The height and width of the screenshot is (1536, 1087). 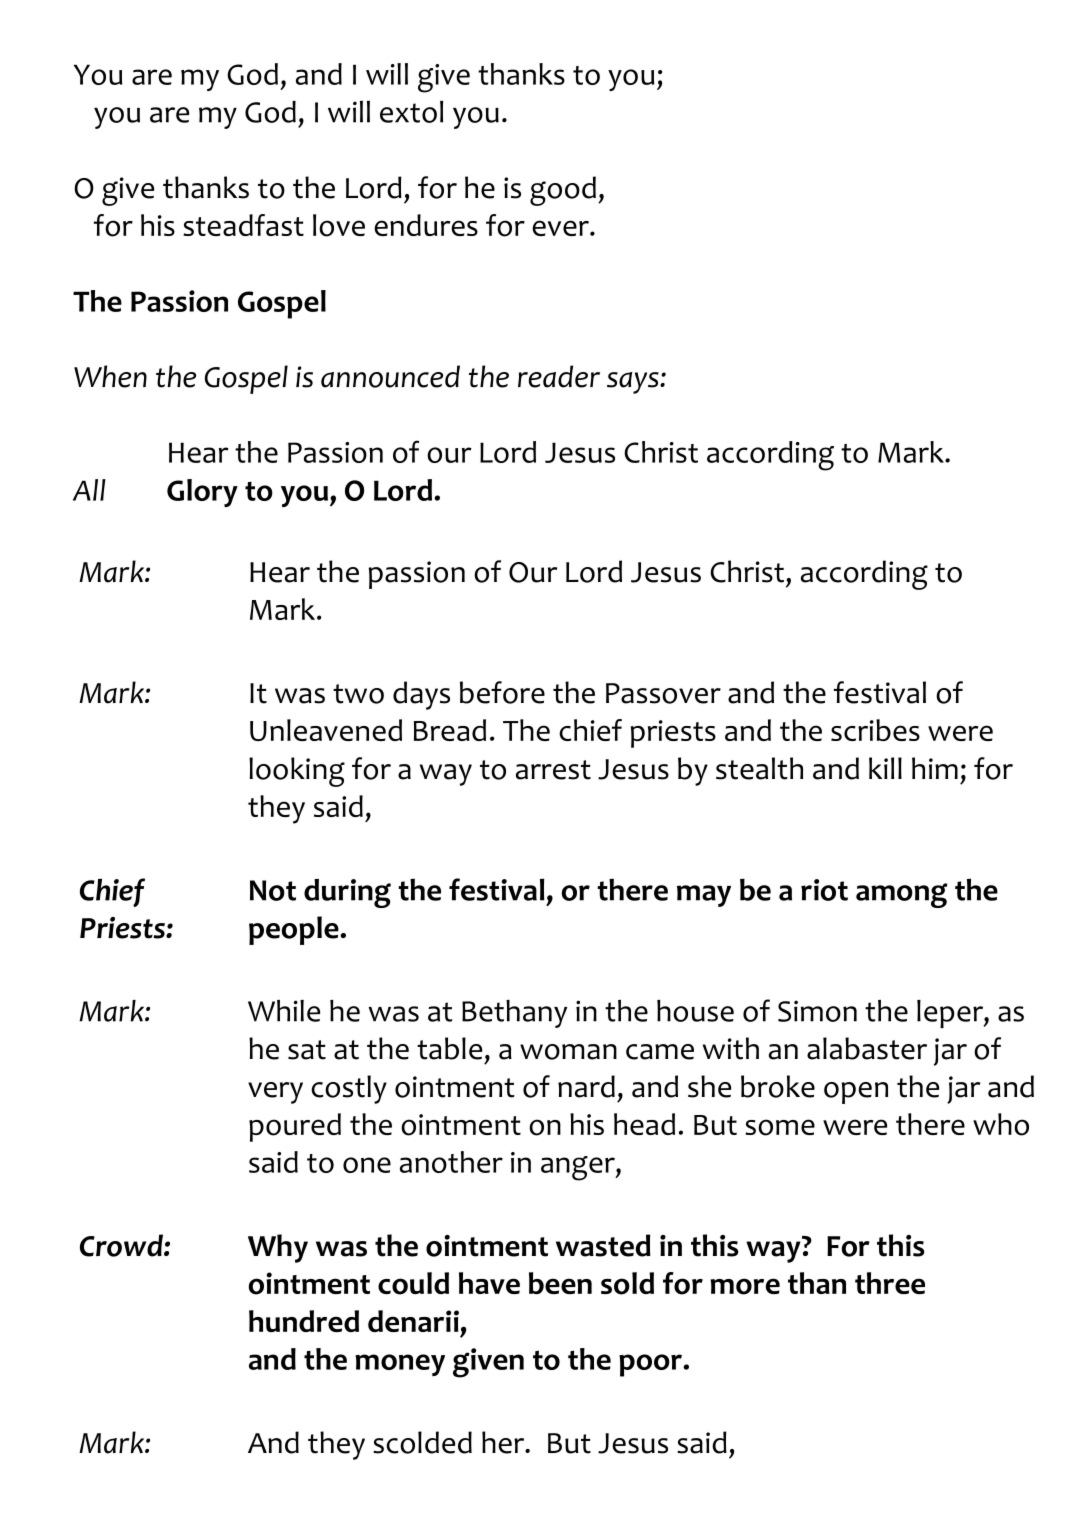 I want to click on good, so click(x=563, y=191).
